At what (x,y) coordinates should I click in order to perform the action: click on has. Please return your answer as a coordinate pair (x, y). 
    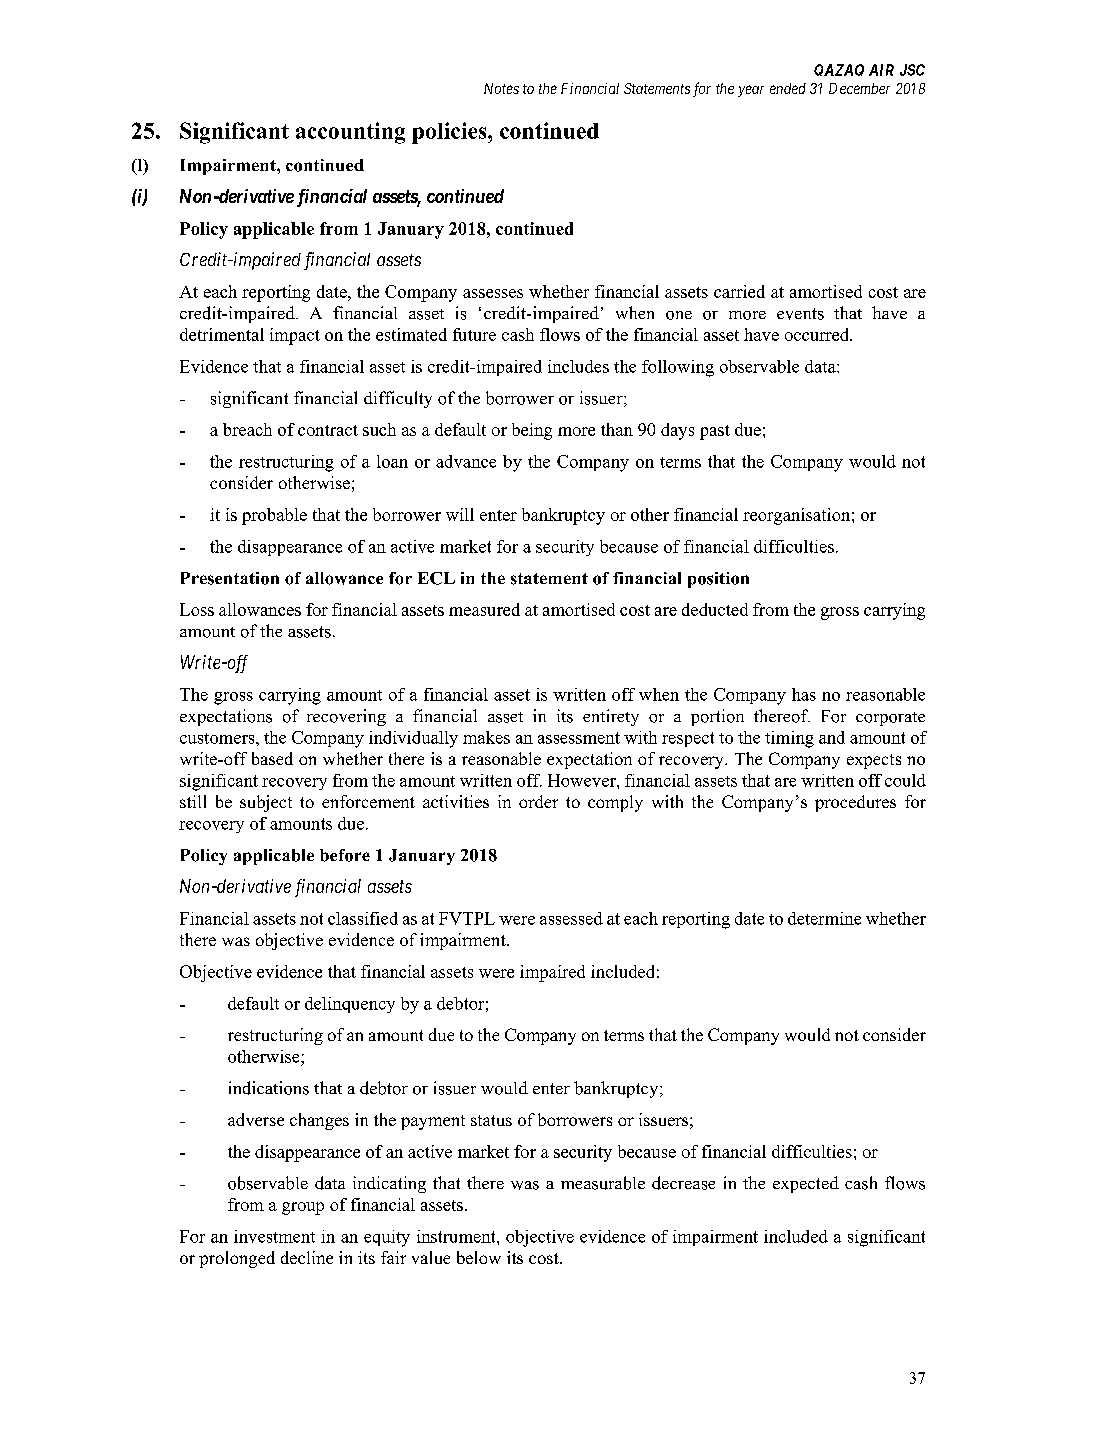
    Looking at the image, I should click on (804, 694).
